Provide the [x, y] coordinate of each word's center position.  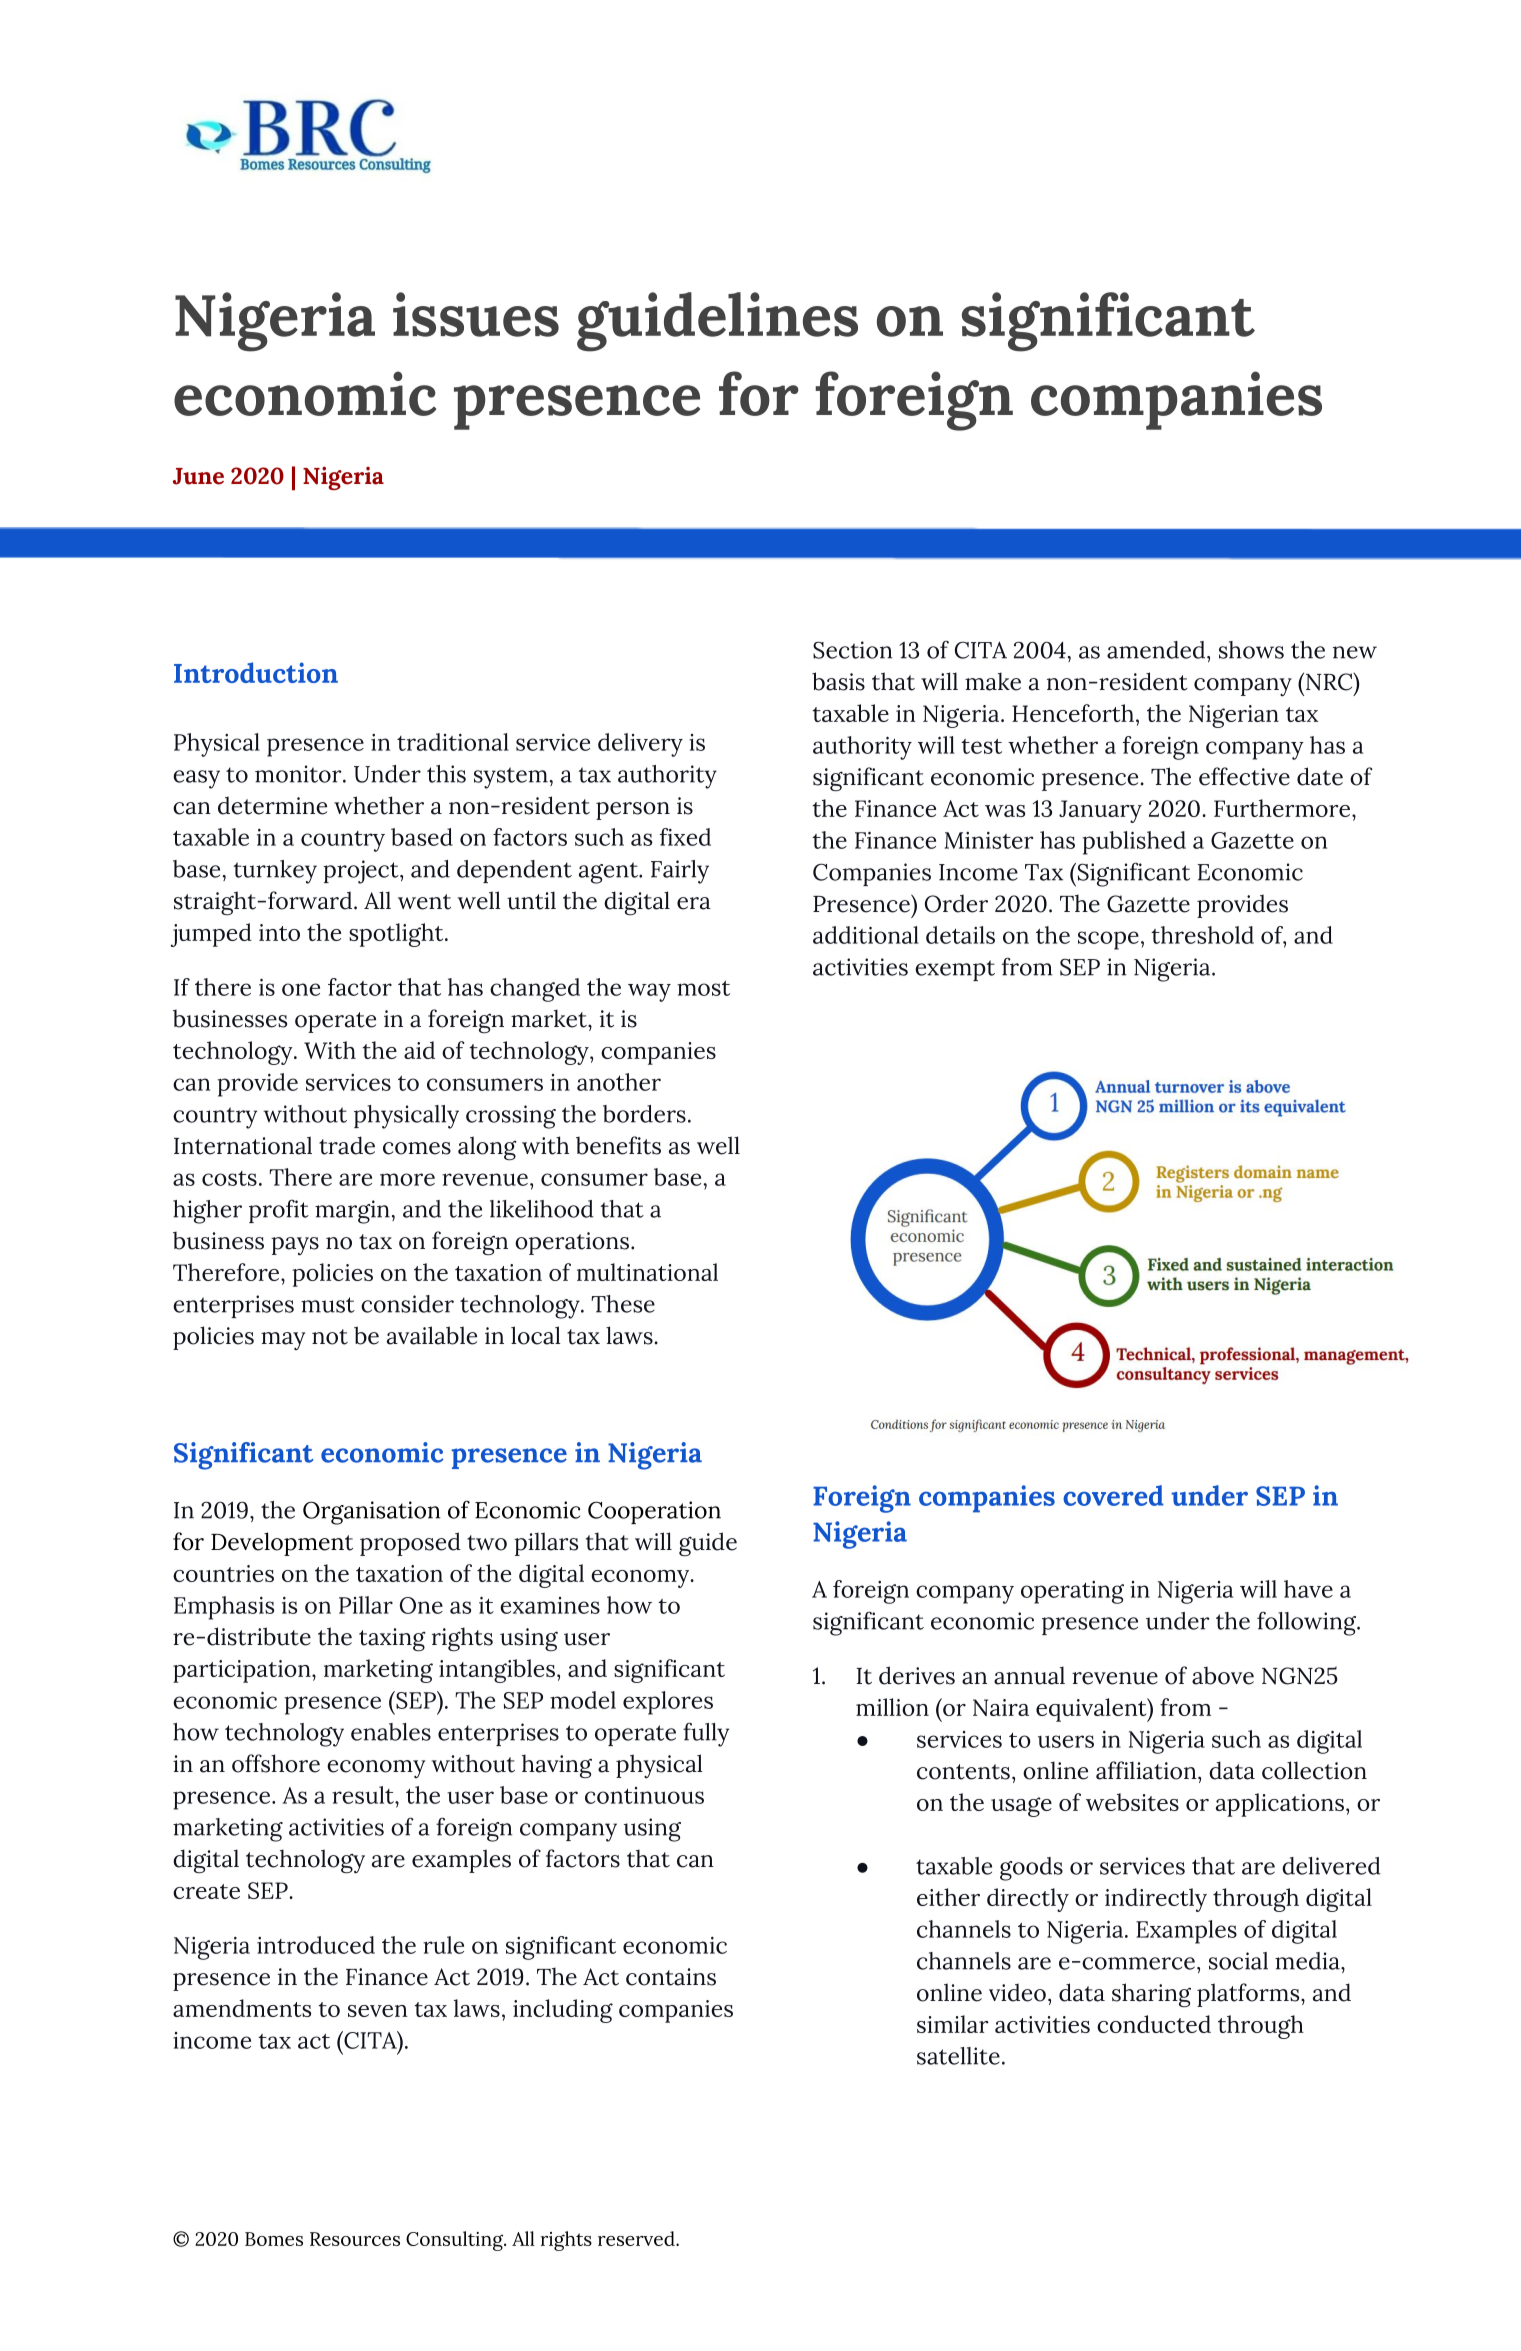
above [1223, 1676]
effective [1244, 776]
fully [706, 1734]
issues [476, 314]
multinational [647, 1272]
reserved [637, 2238]
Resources [355, 2239]
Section [852, 650]
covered [1113, 1495]
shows [1251, 650]
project [362, 872]
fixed [685, 837]
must [328, 1305]
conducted [1154, 2024]
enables [391, 1732]
